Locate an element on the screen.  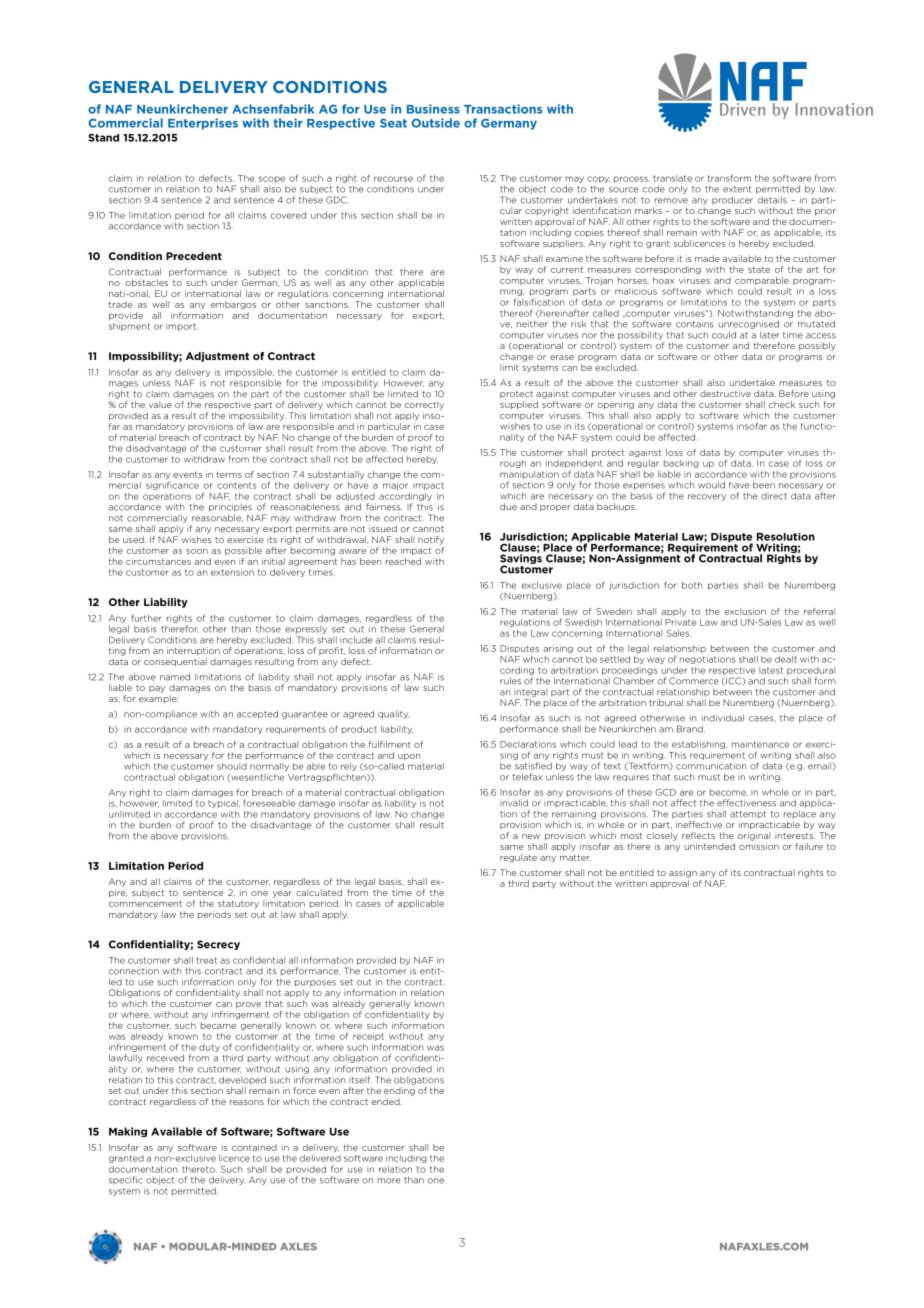
contained is located at coordinates (254, 1147).
